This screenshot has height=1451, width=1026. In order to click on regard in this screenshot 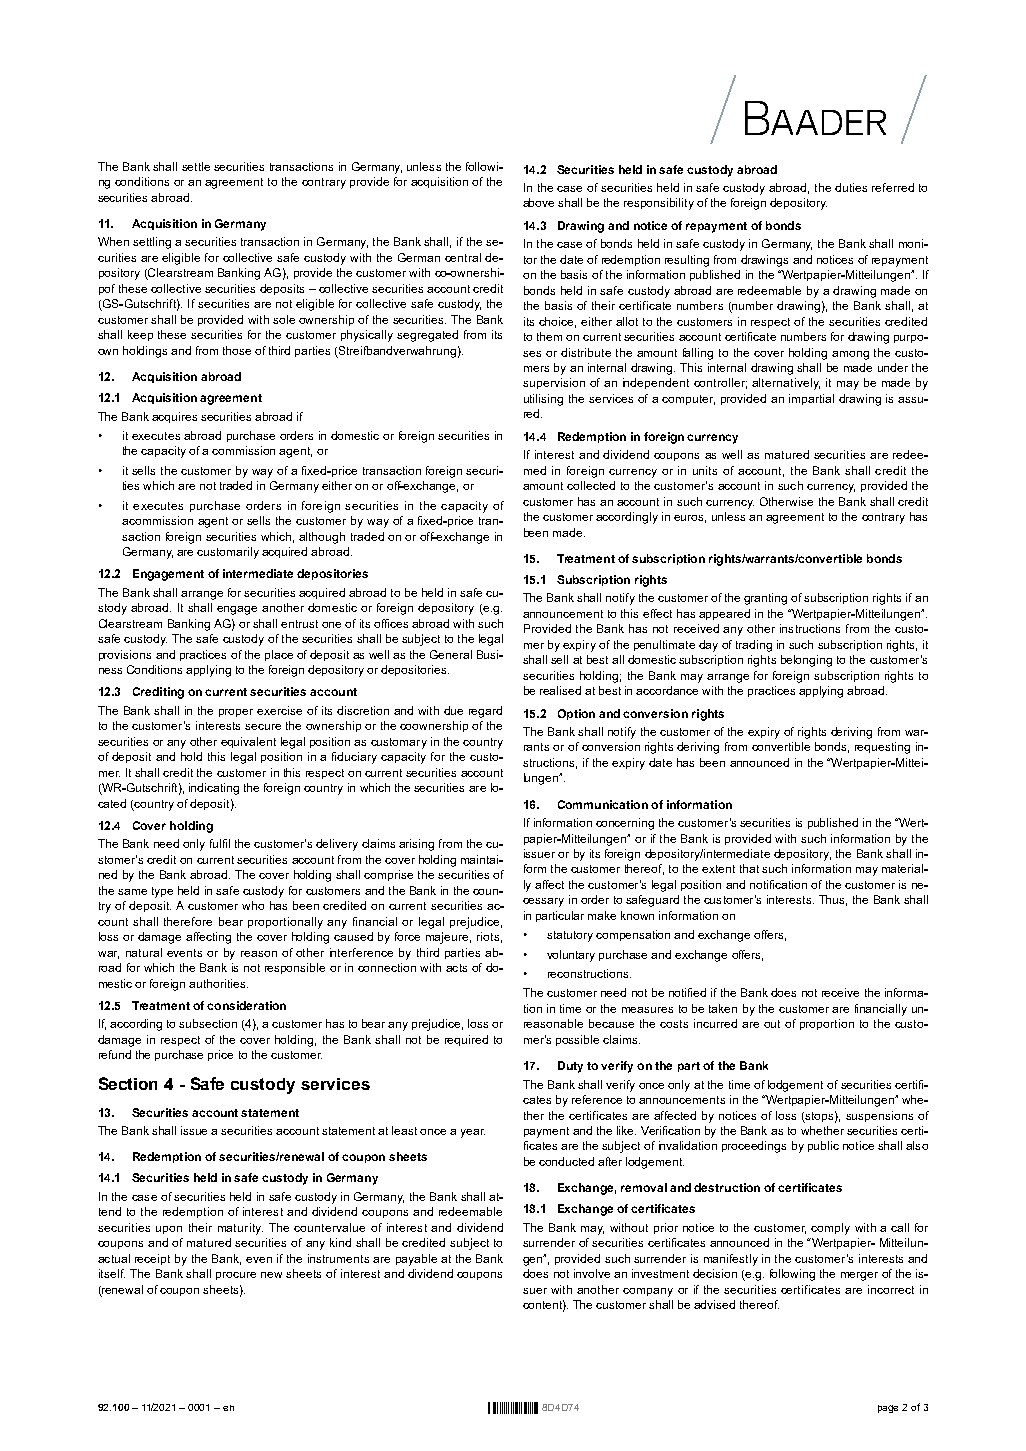, I will do `click(485, 712)`.
